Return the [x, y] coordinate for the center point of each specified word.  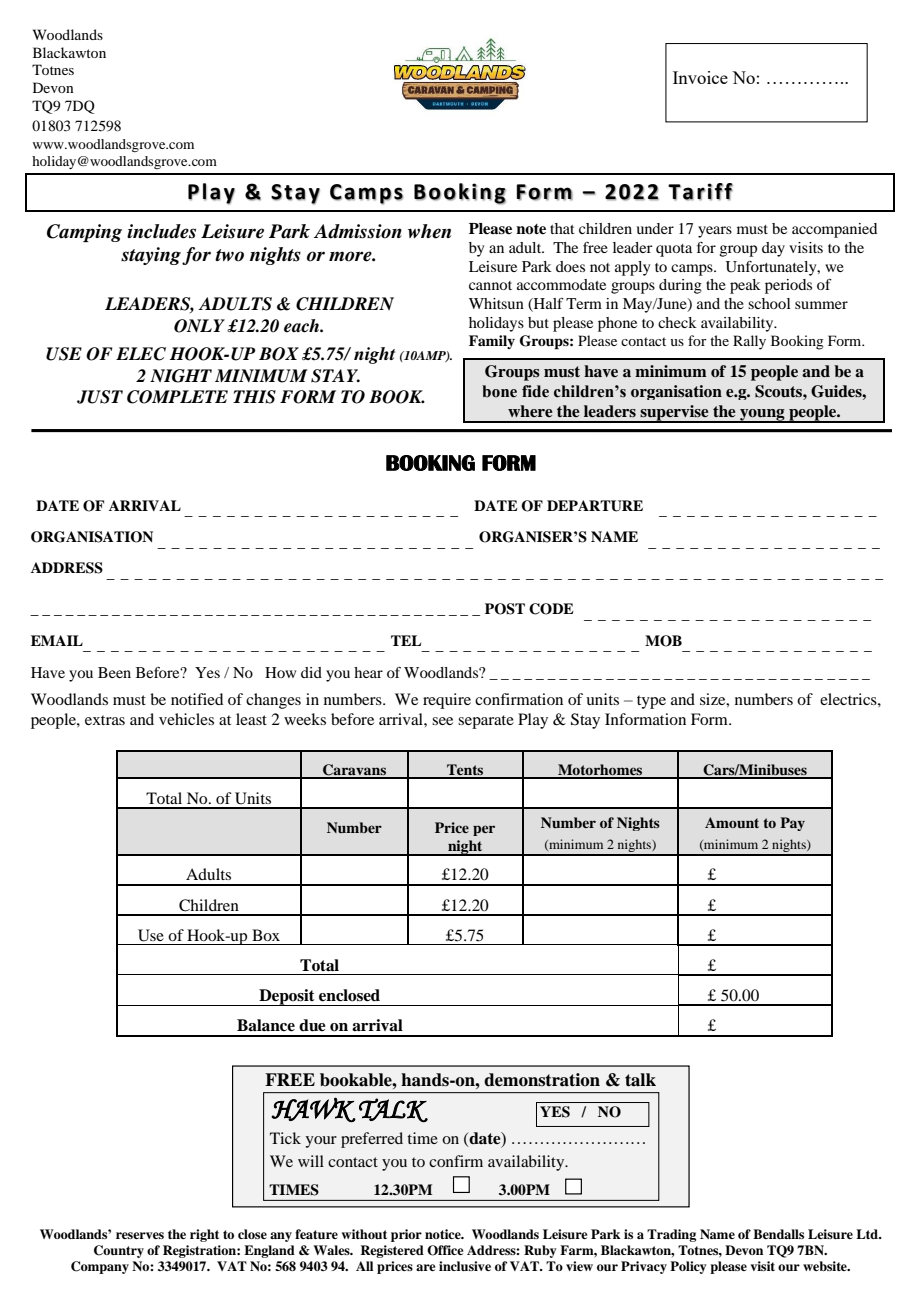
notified [197, 699]
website [826, 1266]
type [651, 702]
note [531, 229]
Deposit [287, 997]
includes [161, 231]
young [762, 416]
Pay [792, 824]
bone [499, 391]
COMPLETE [177, 397]
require [447, 701]
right [204, 1235]
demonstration [542, 1080]
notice [444, 1234]
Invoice [700, 77]
